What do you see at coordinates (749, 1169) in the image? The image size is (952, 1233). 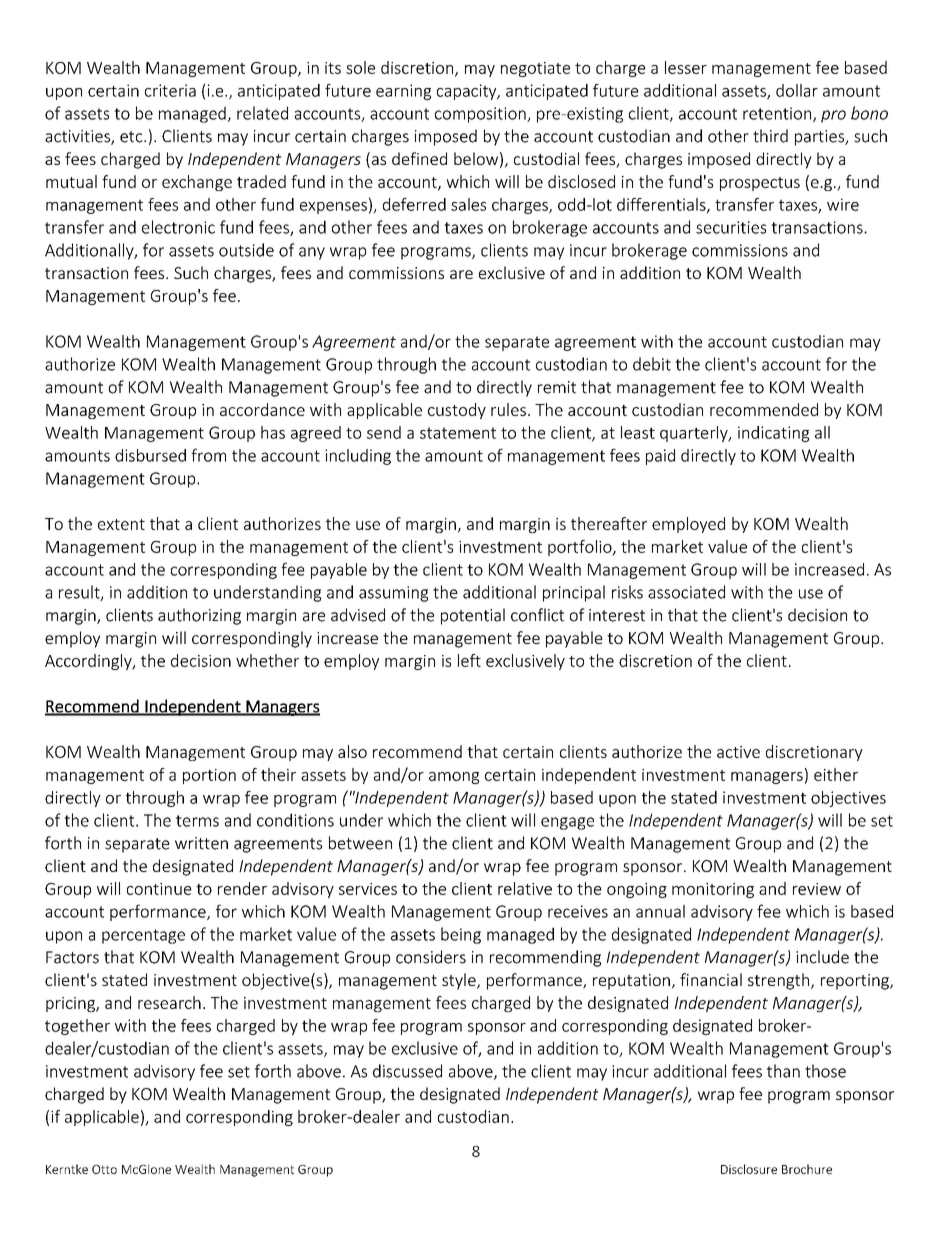 I see `Disclosure` at bounding box center [749, 1169].
